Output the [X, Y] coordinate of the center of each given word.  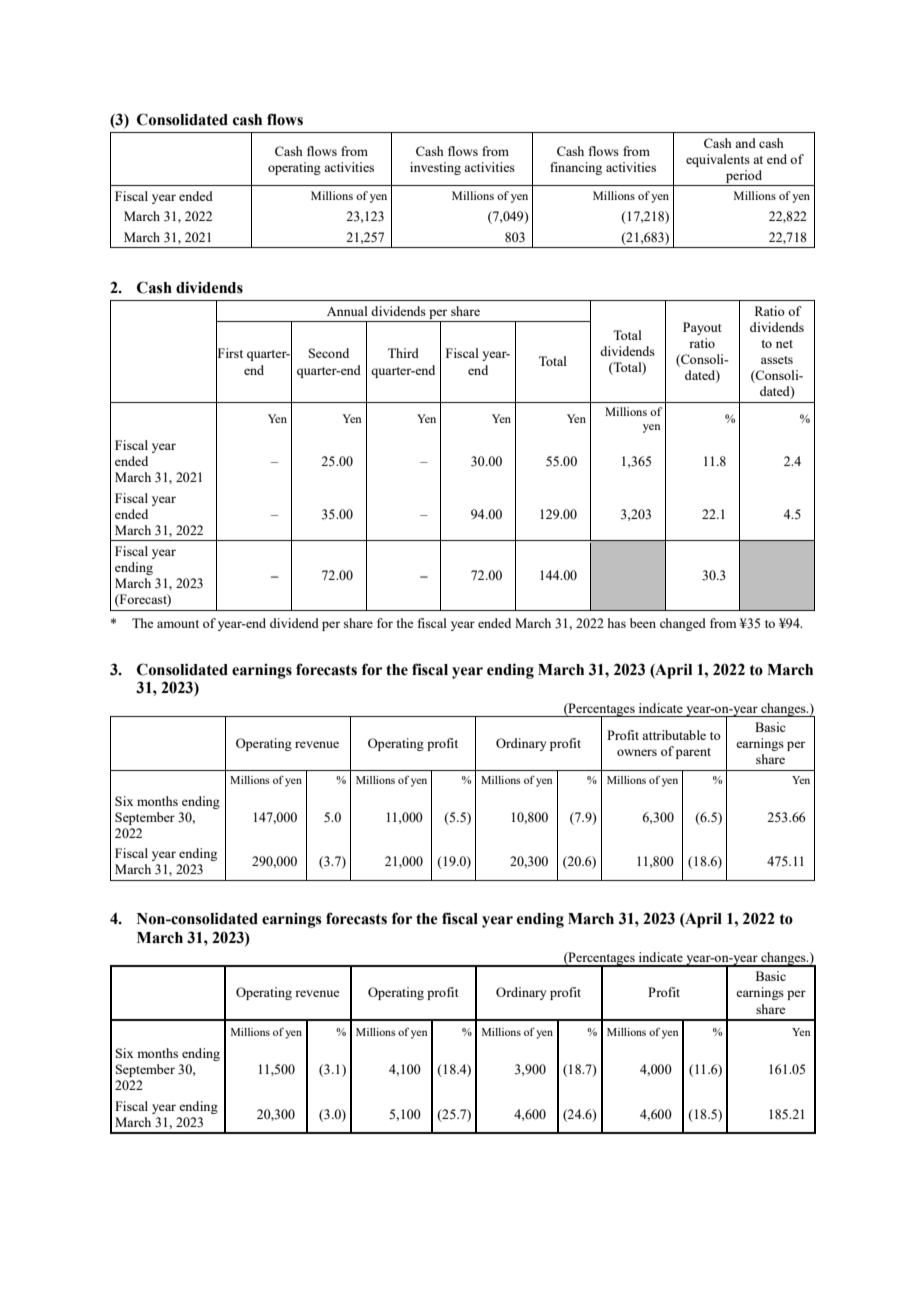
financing [576, 168]
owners [637, 752]
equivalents [718, 160]
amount [178, 624]
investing [435, 168]
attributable [674, 735]
